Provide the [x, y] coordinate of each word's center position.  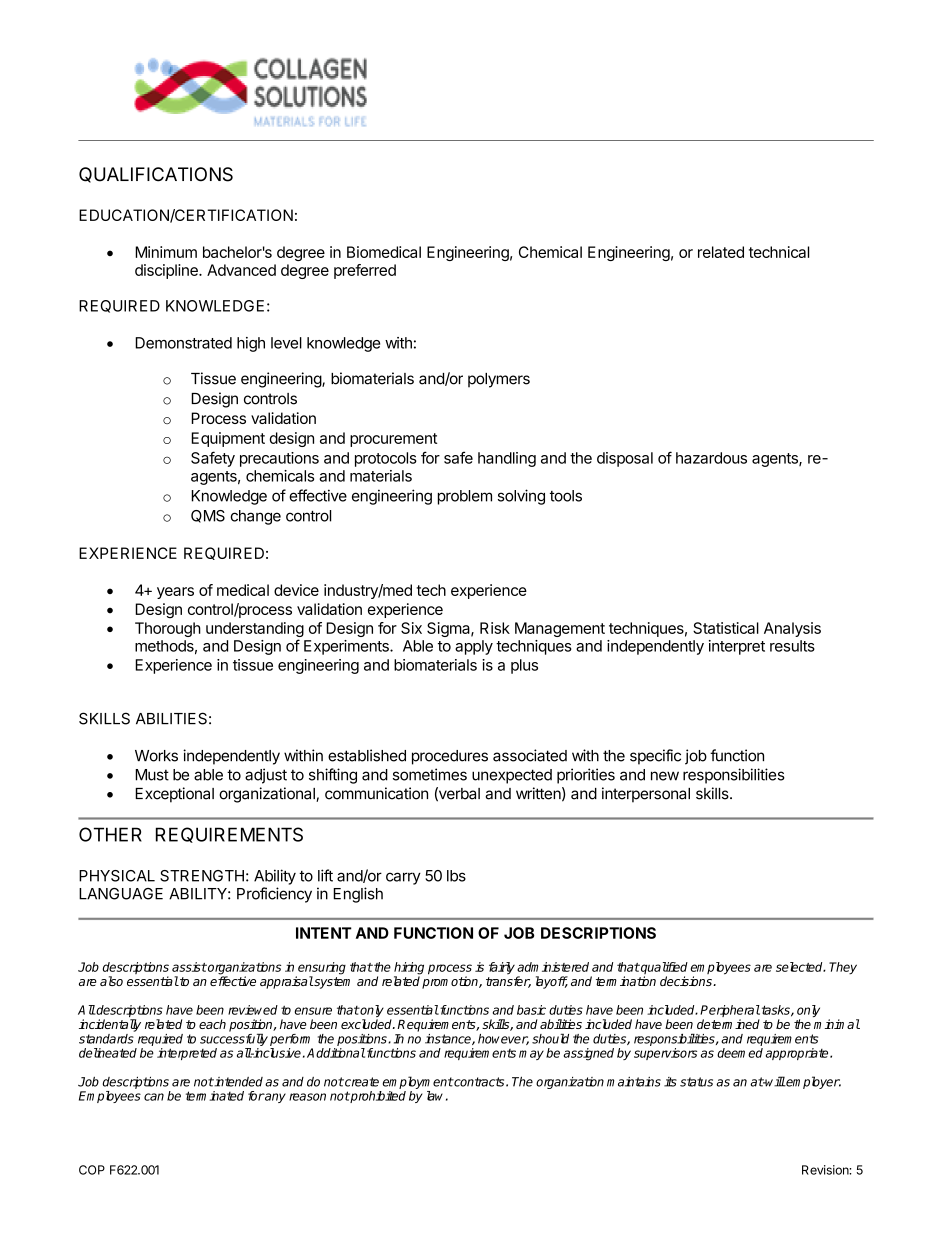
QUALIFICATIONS [156, 175]
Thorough [168, 629]
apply [474, 647]
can [154, 1097]
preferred [365, 271]
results [792, 646]
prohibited [377, 1097]
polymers [499, 380]
